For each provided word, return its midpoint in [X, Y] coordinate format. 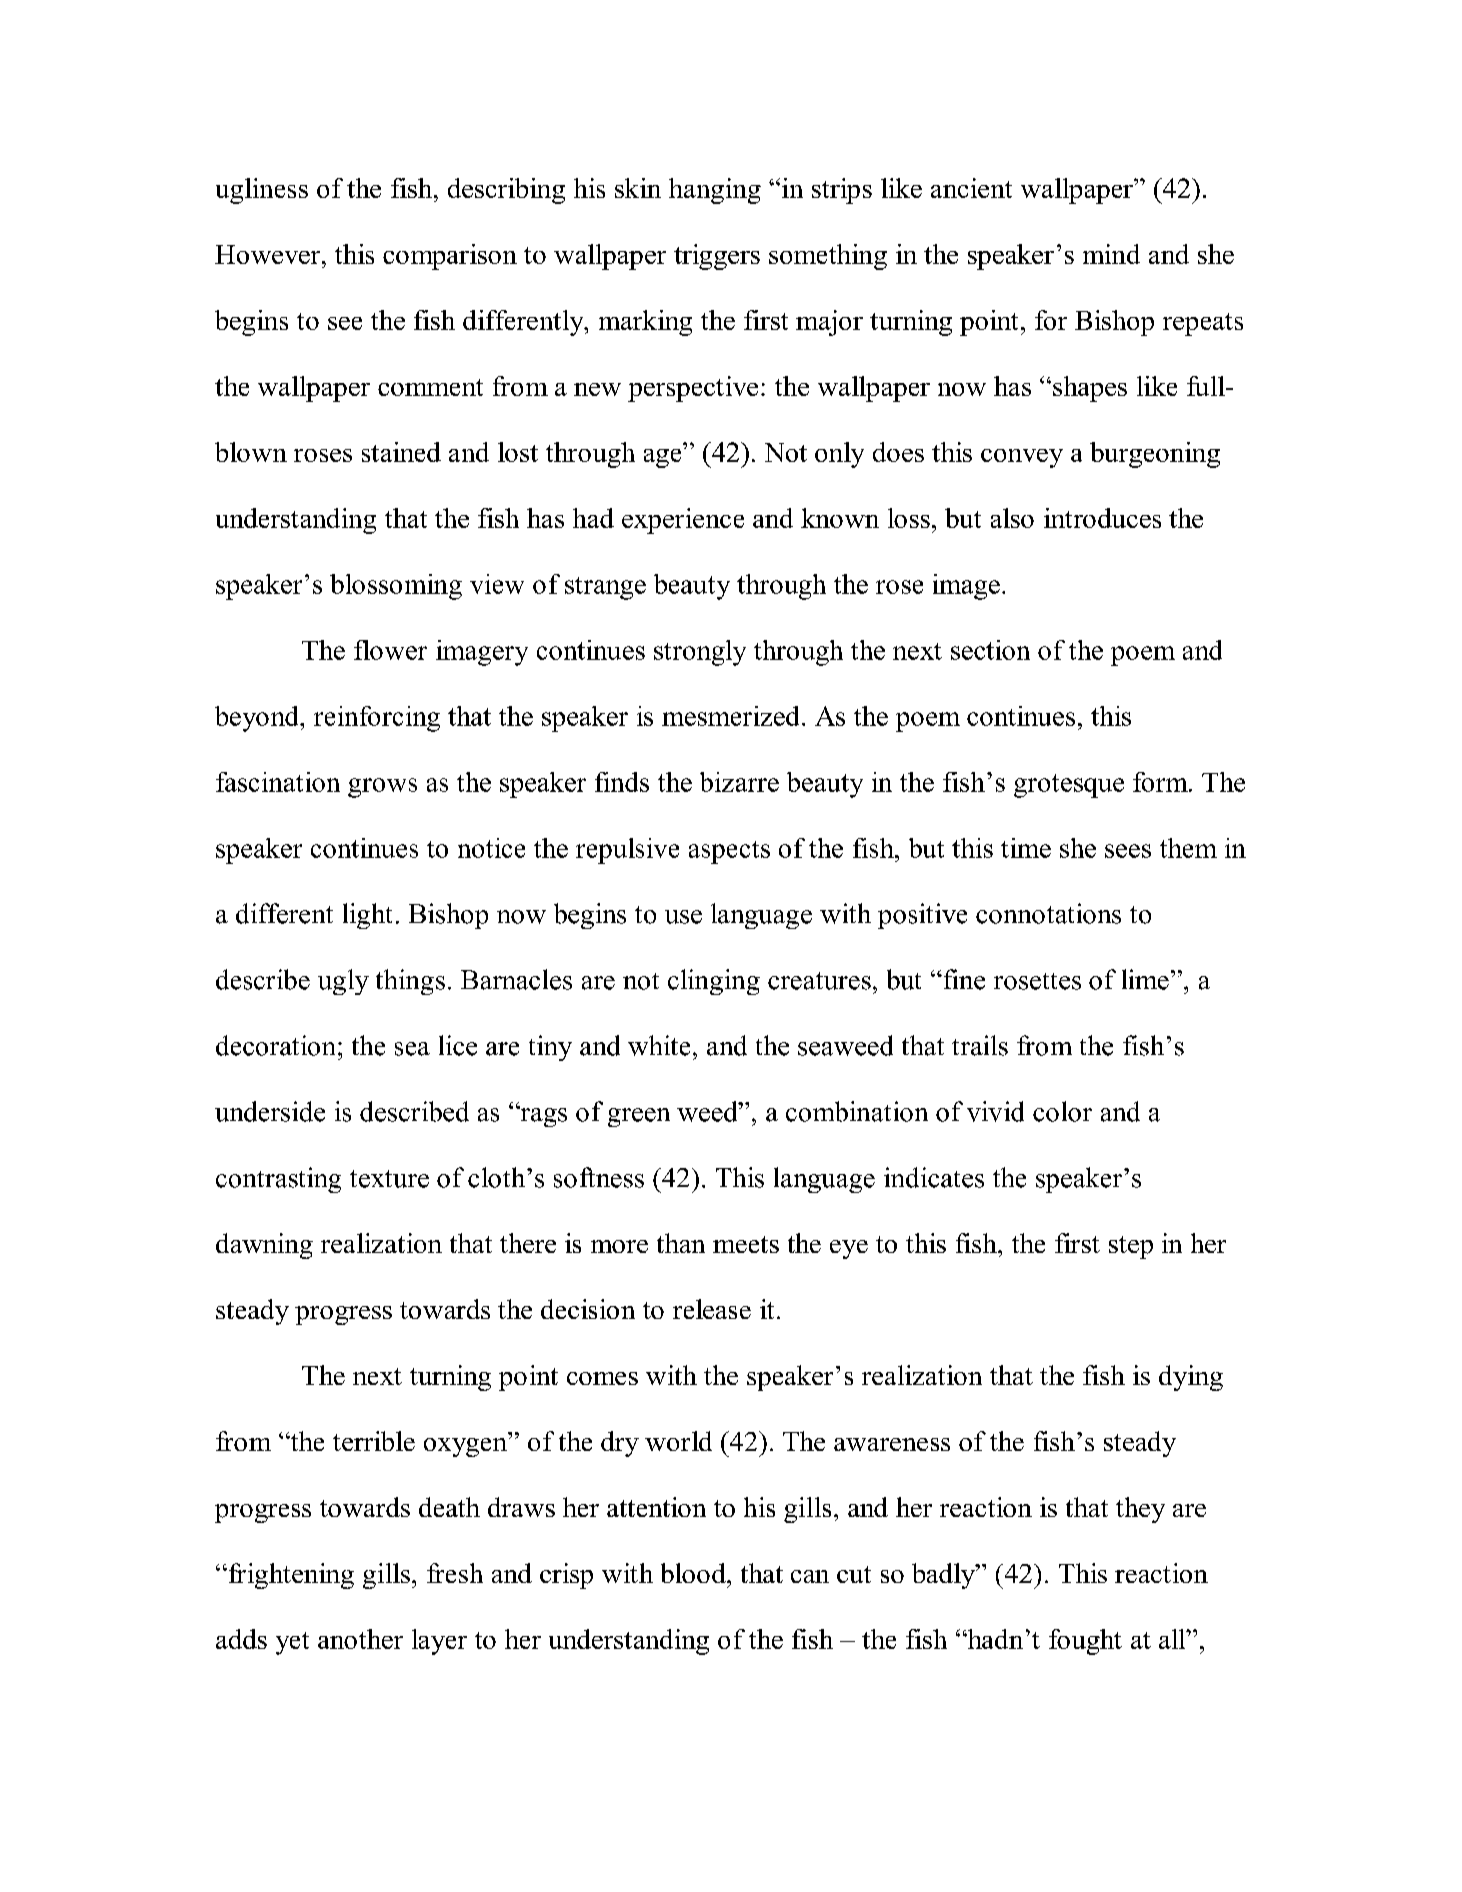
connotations [1048, 913]
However [269, 254]
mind [1111, 254]
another [360, 1639]
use [683, 917]
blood [694, 1573]
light [367, 916]
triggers [717, 257]
